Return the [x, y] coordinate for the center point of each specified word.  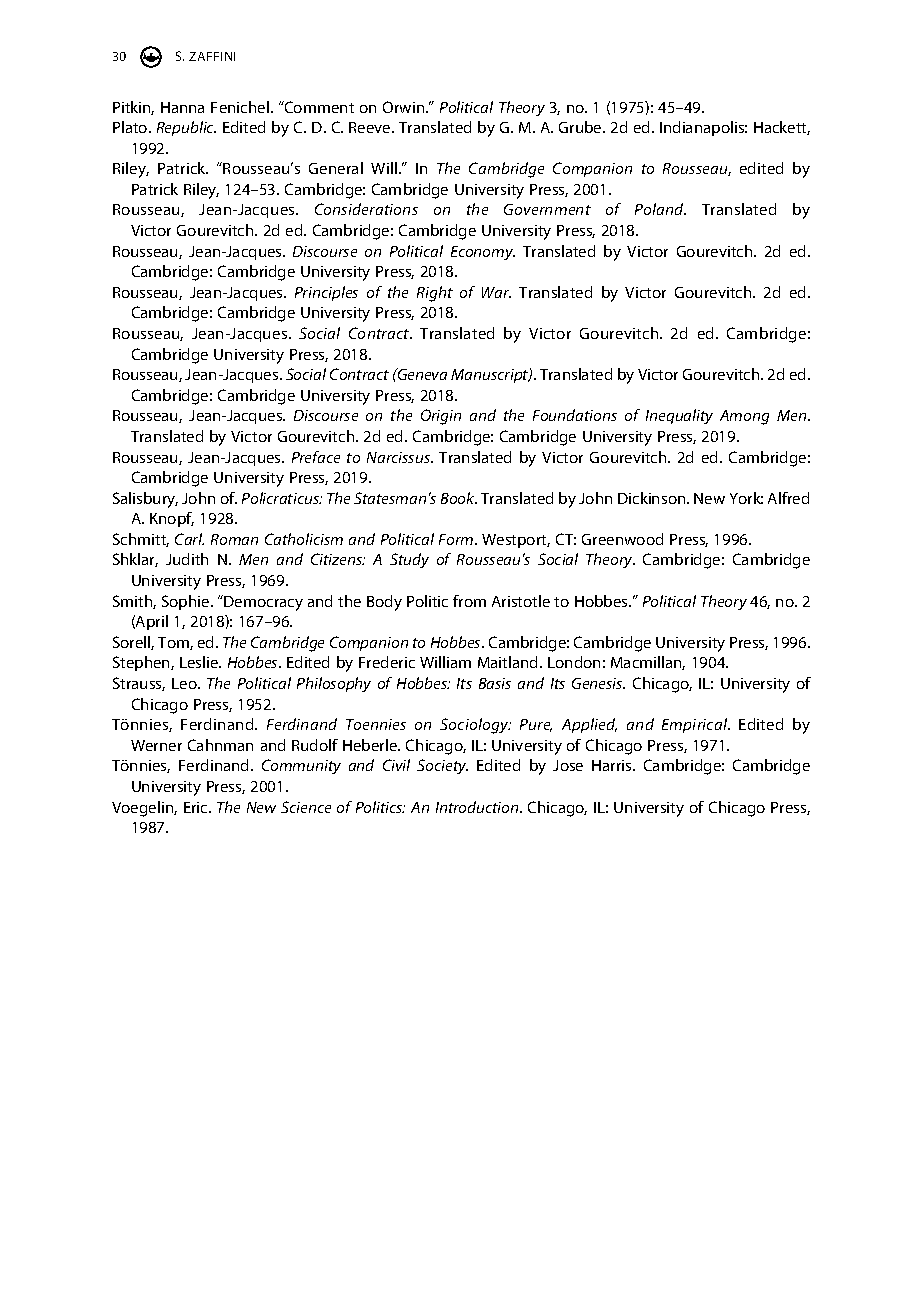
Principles [326, 293]
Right [435, 294]
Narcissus [399, 457]
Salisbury [145, 500]
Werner [156, 745]
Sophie [187, 602]
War [496, 292]
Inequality [679, 416]
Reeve [371, 127]
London [574, 662]
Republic [186, 128]
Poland [660, 209]
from [469, 601]
